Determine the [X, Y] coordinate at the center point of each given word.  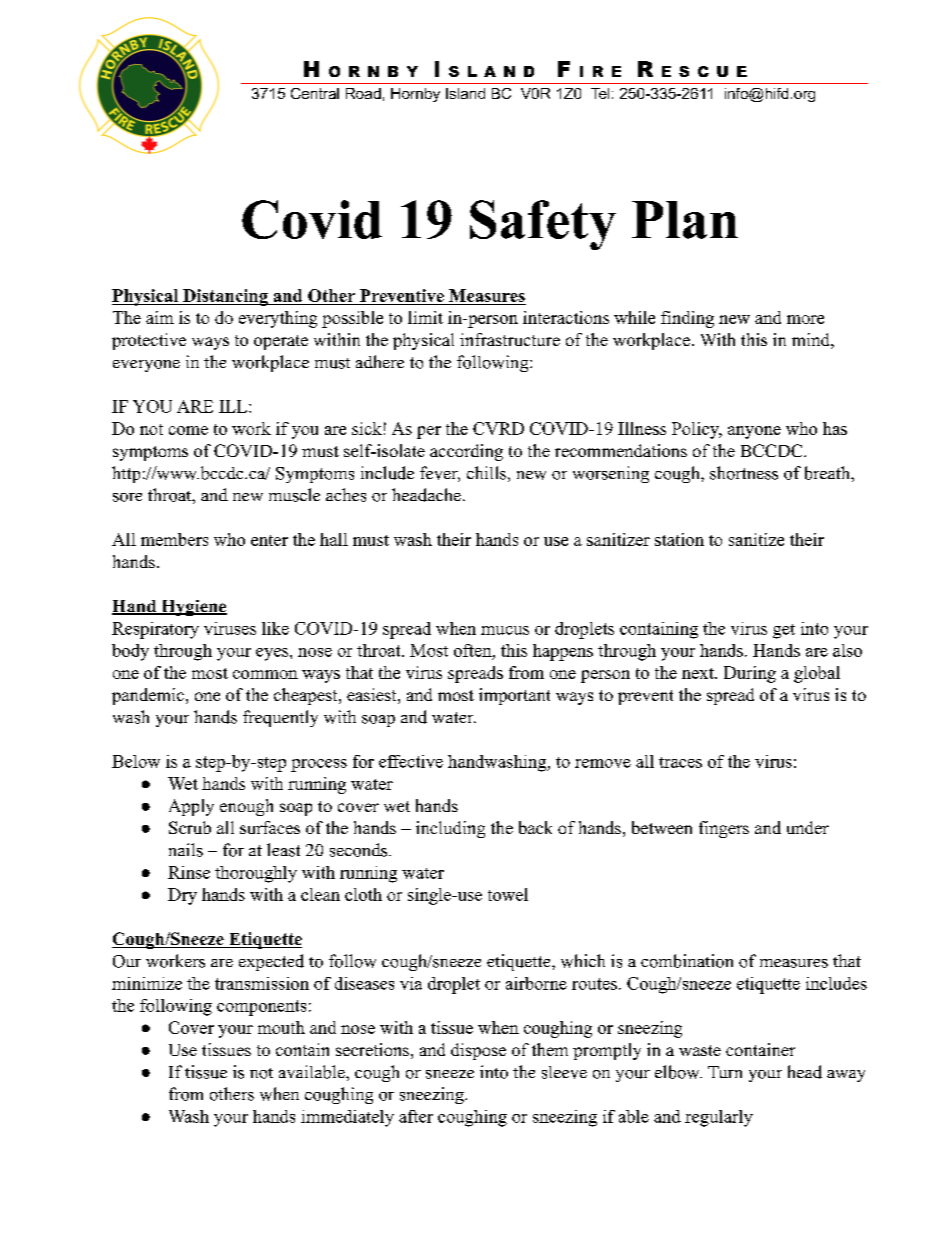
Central [315, 93]
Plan [685, 220]
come [188, 430]
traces [680, 762]
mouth [281, 1027]
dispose [478, 1051]
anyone [754, 432]
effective [411, 761]
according [466, 452]
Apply [191, 807]
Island [465, 93]
